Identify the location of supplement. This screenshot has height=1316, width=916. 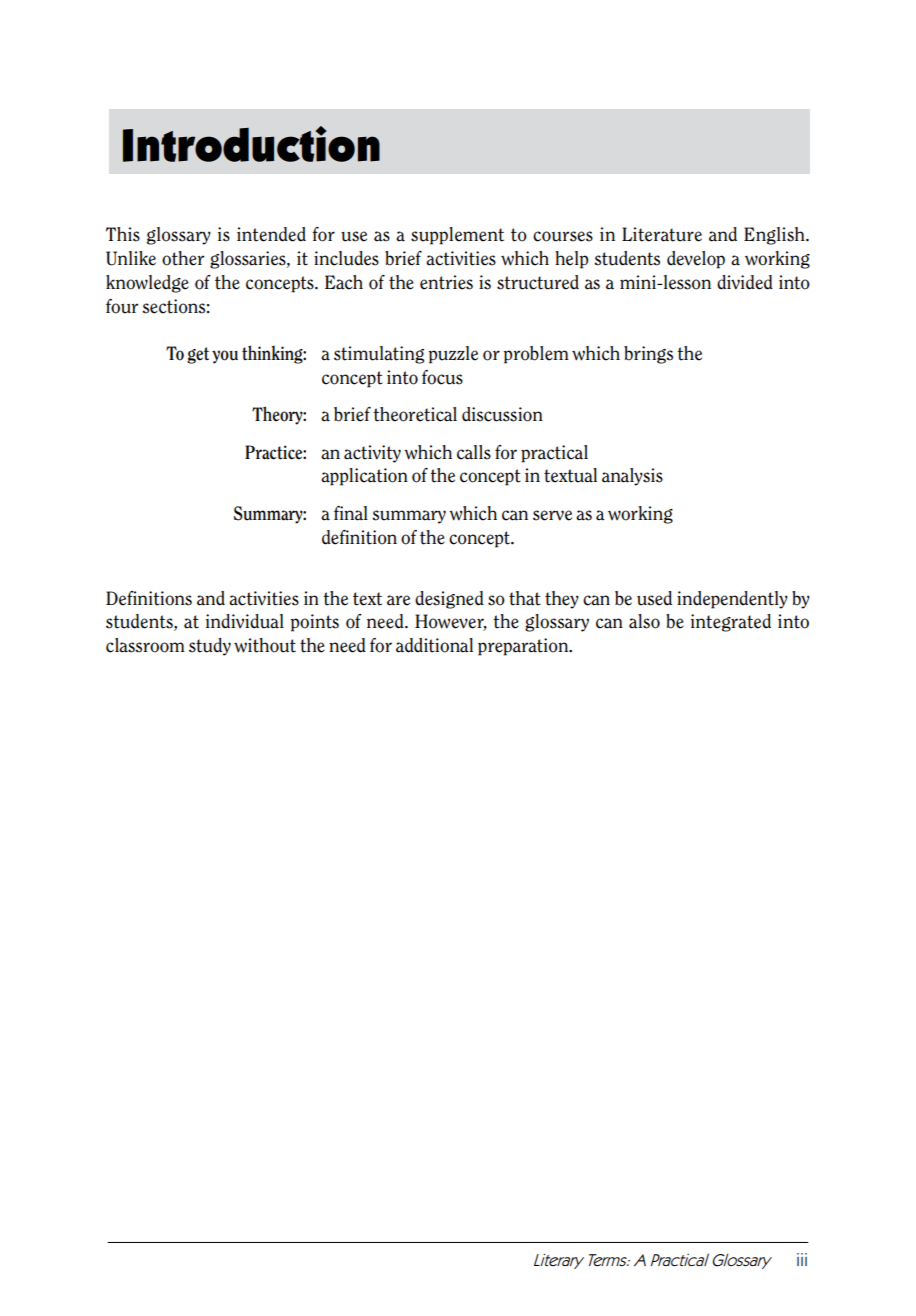
(457, 236).
